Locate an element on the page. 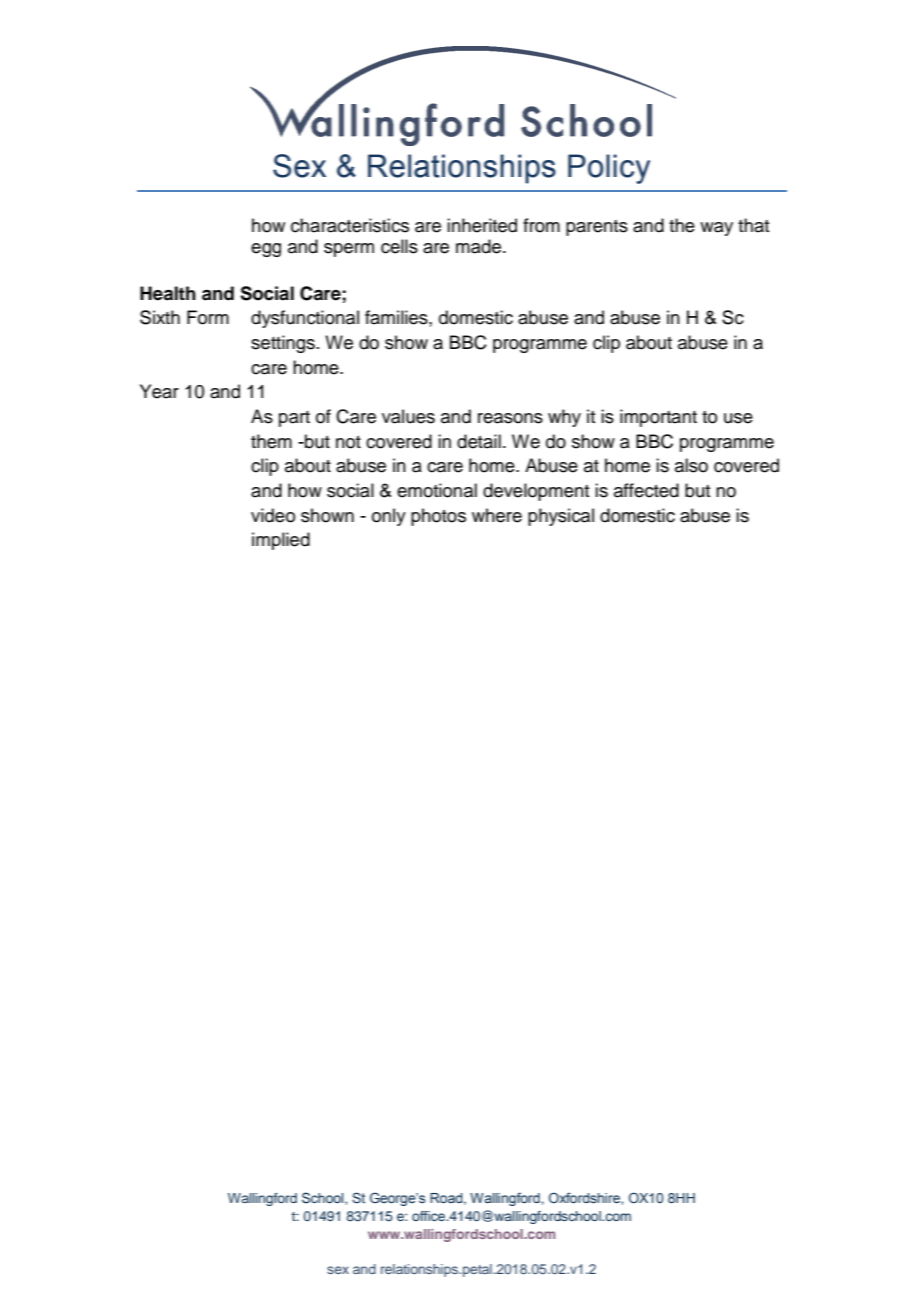 This page has height=1308, width=924. implied is located at coordinates (281, 541).
